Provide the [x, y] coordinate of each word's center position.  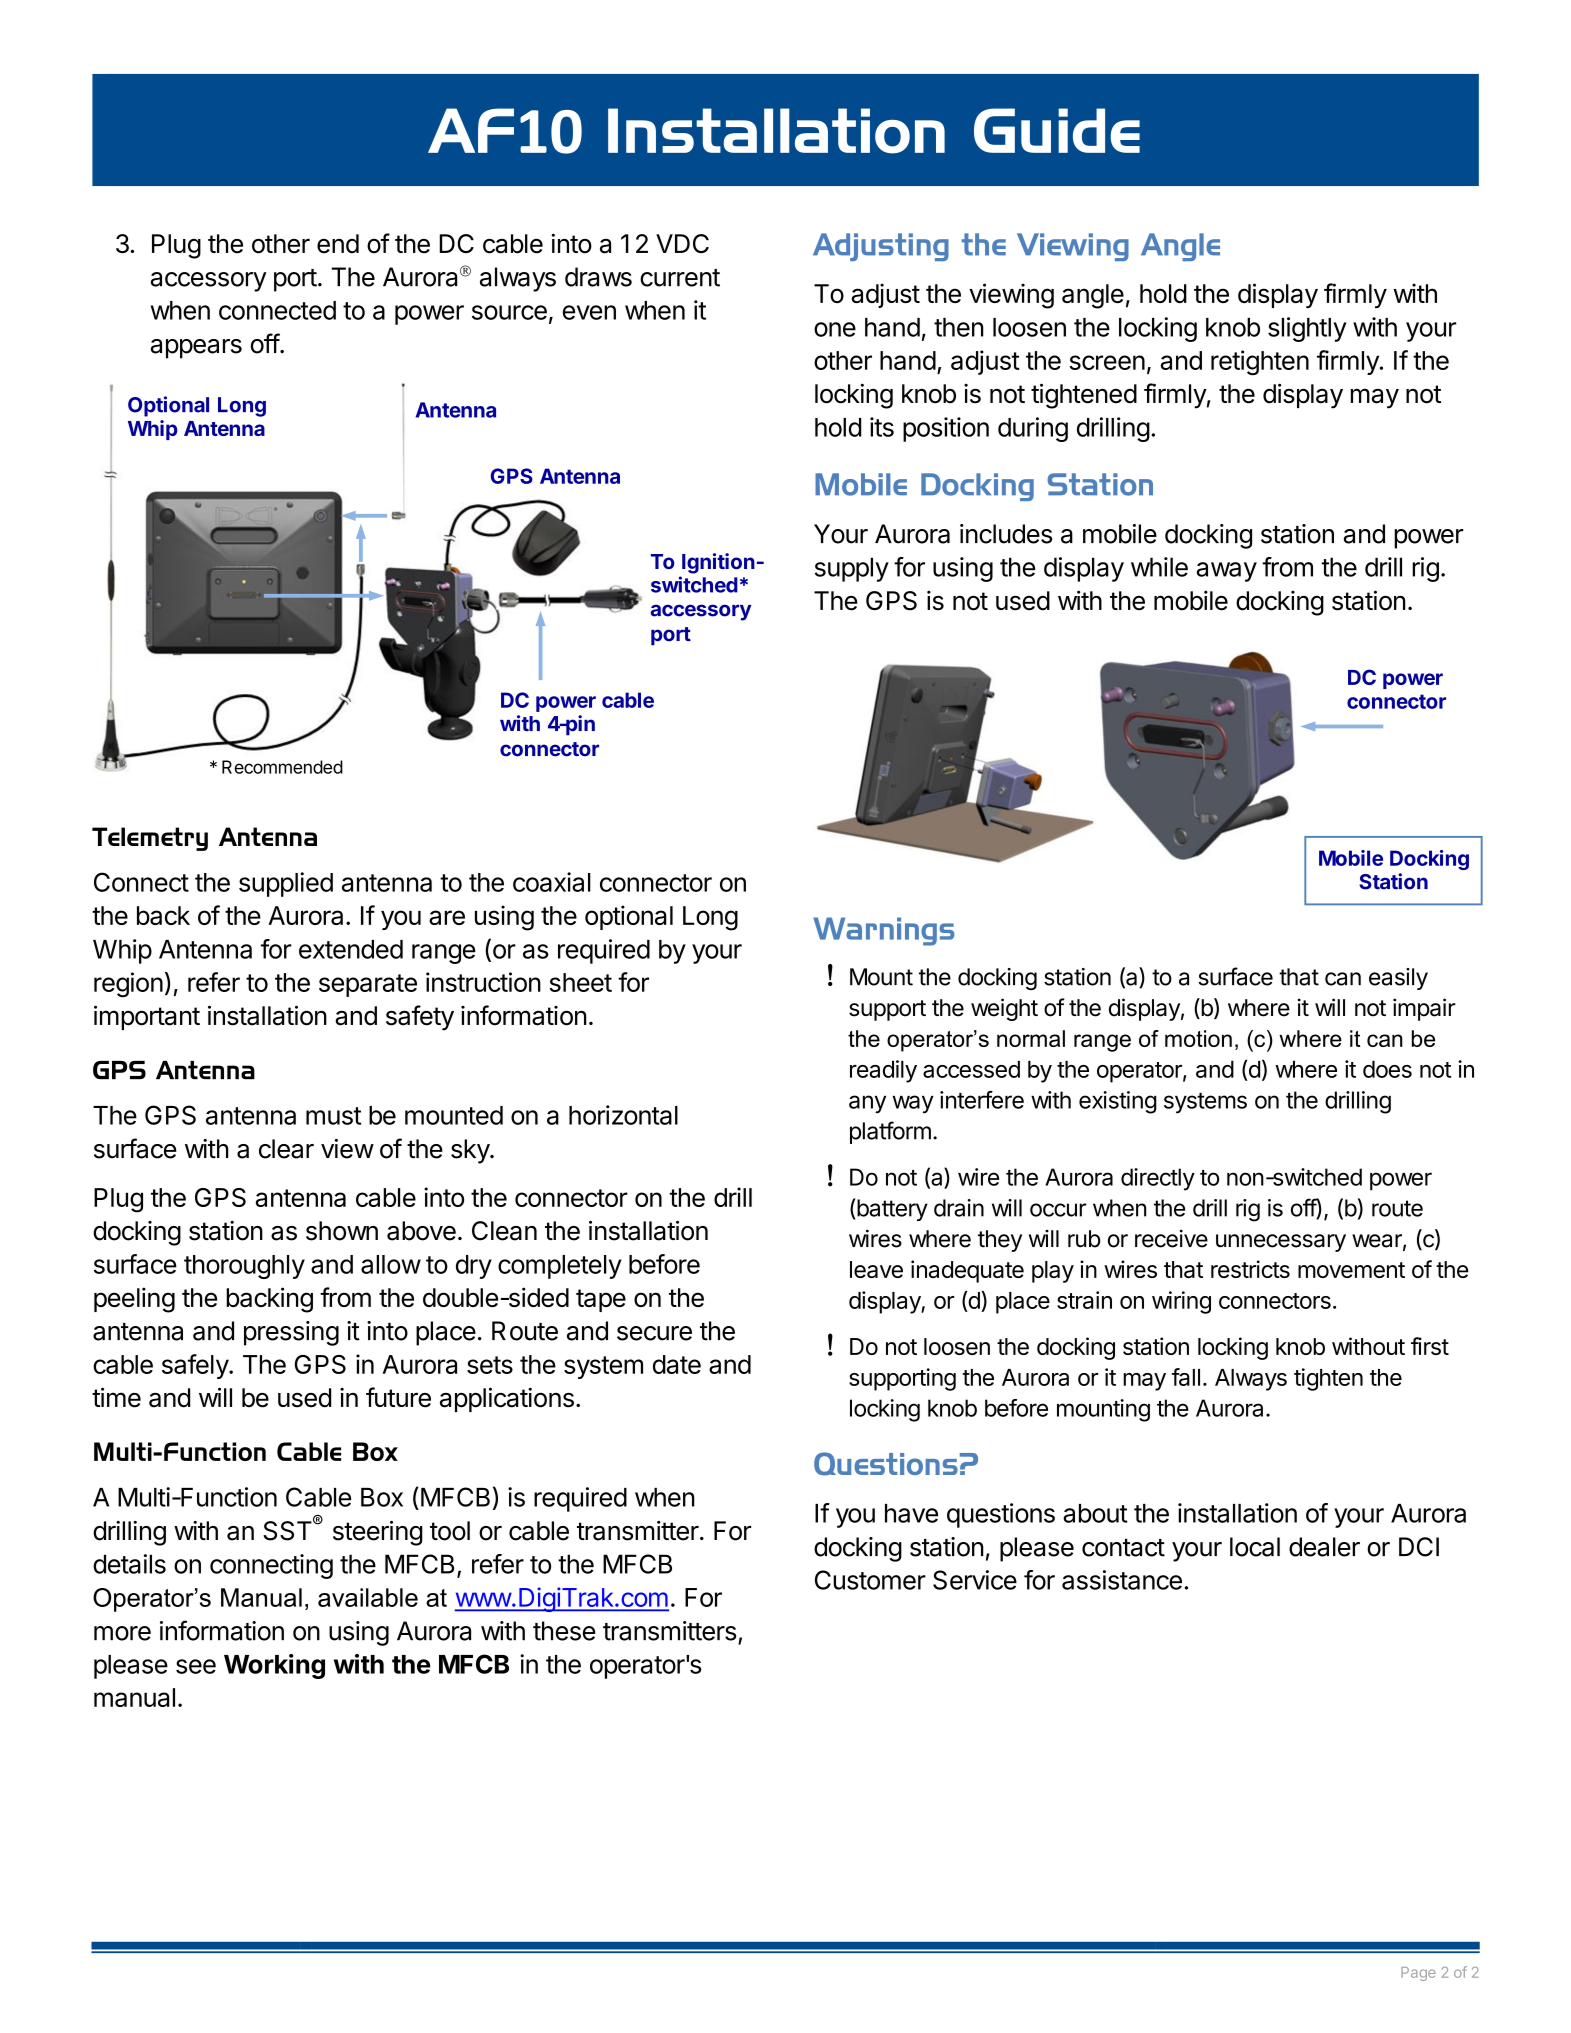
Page [1418, 1974]
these [564, 1631]
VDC [682, 243]
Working [274, 1666]
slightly [1307, 329]
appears [196, 349]
